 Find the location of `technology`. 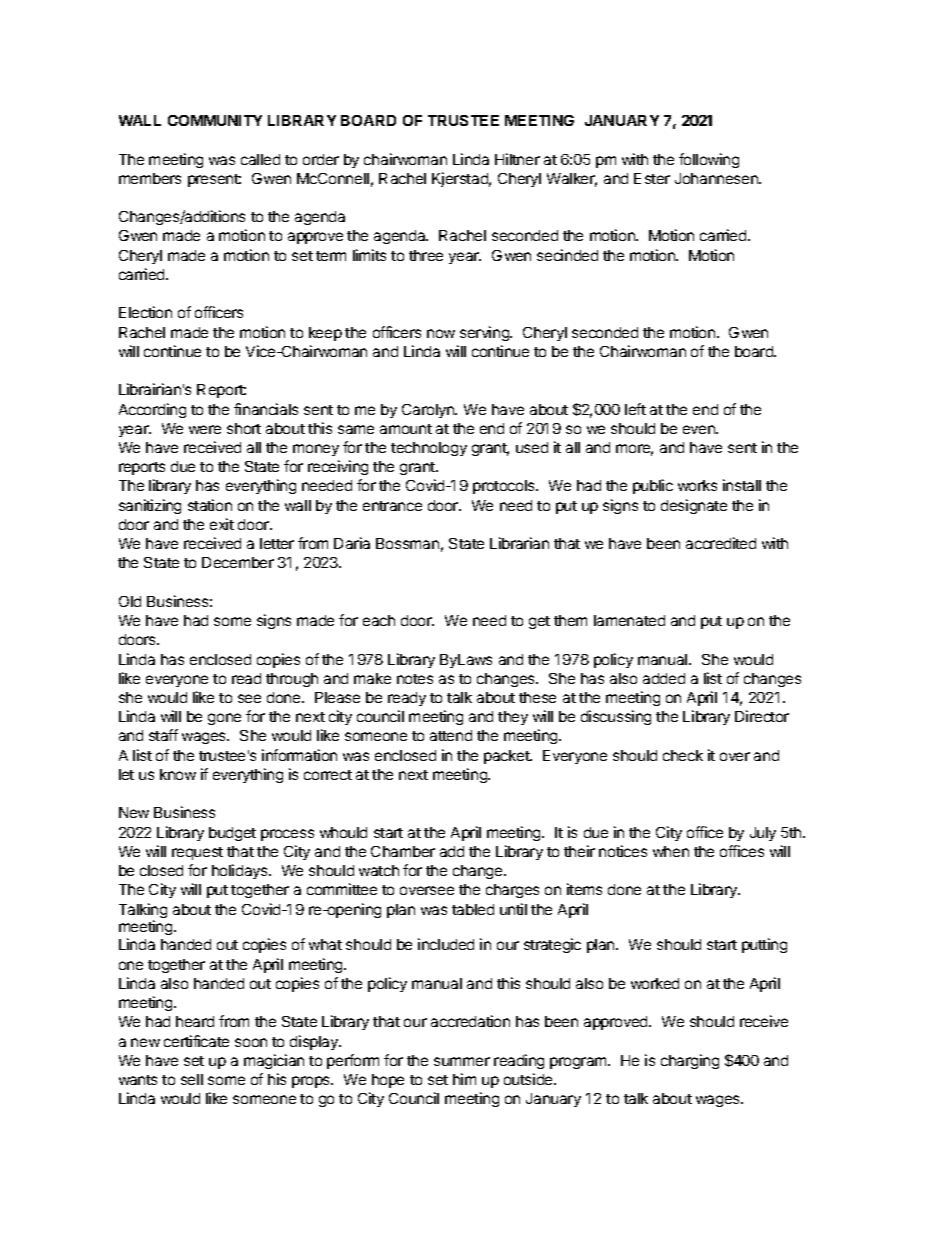

technology is located at coordinates (429, 449).
